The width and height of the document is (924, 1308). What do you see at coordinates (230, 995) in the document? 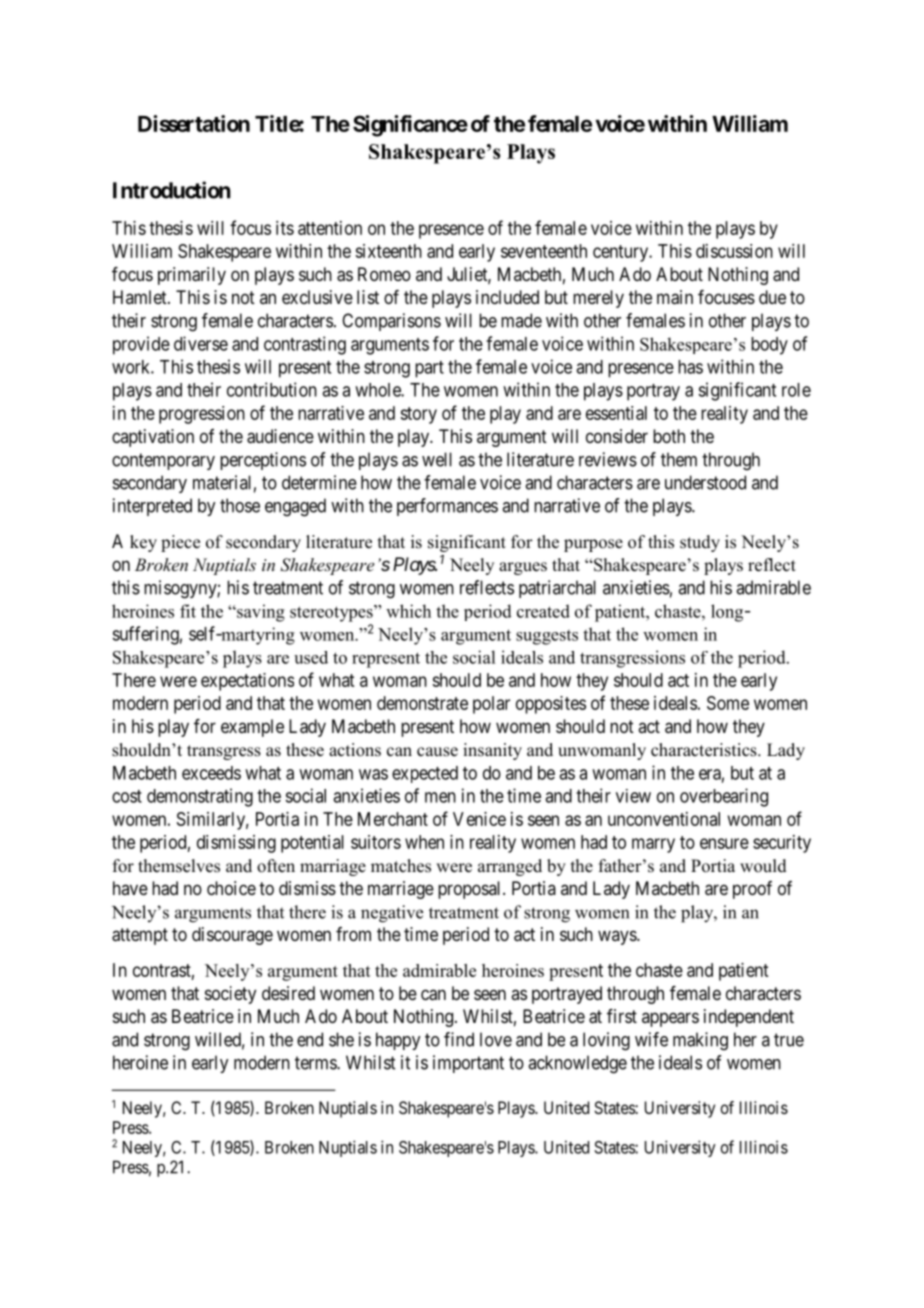
I see `society` at bounding box center [230, 995].
